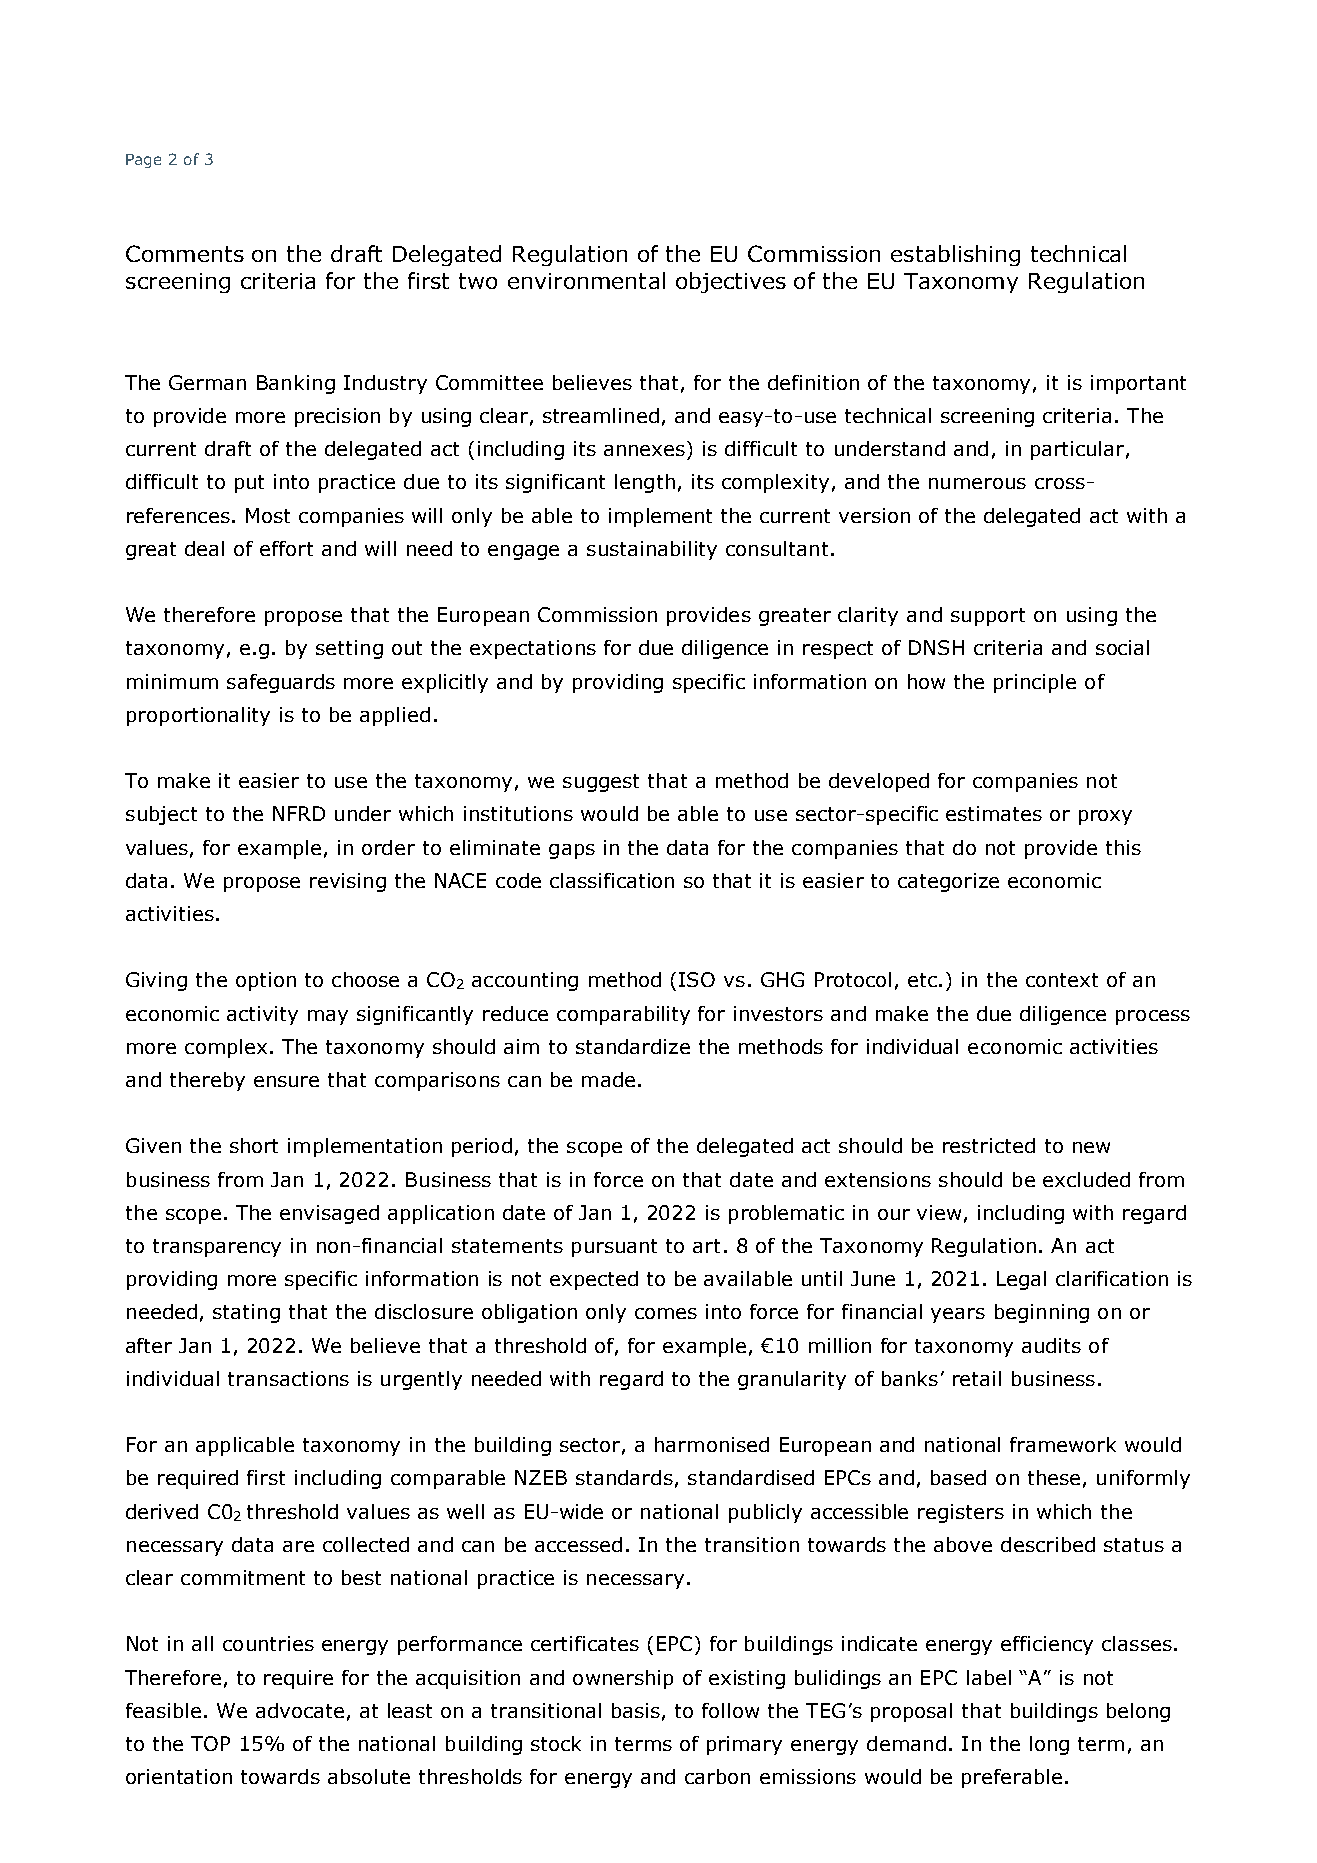  I want to click on audits, so click(1051, 1345).
